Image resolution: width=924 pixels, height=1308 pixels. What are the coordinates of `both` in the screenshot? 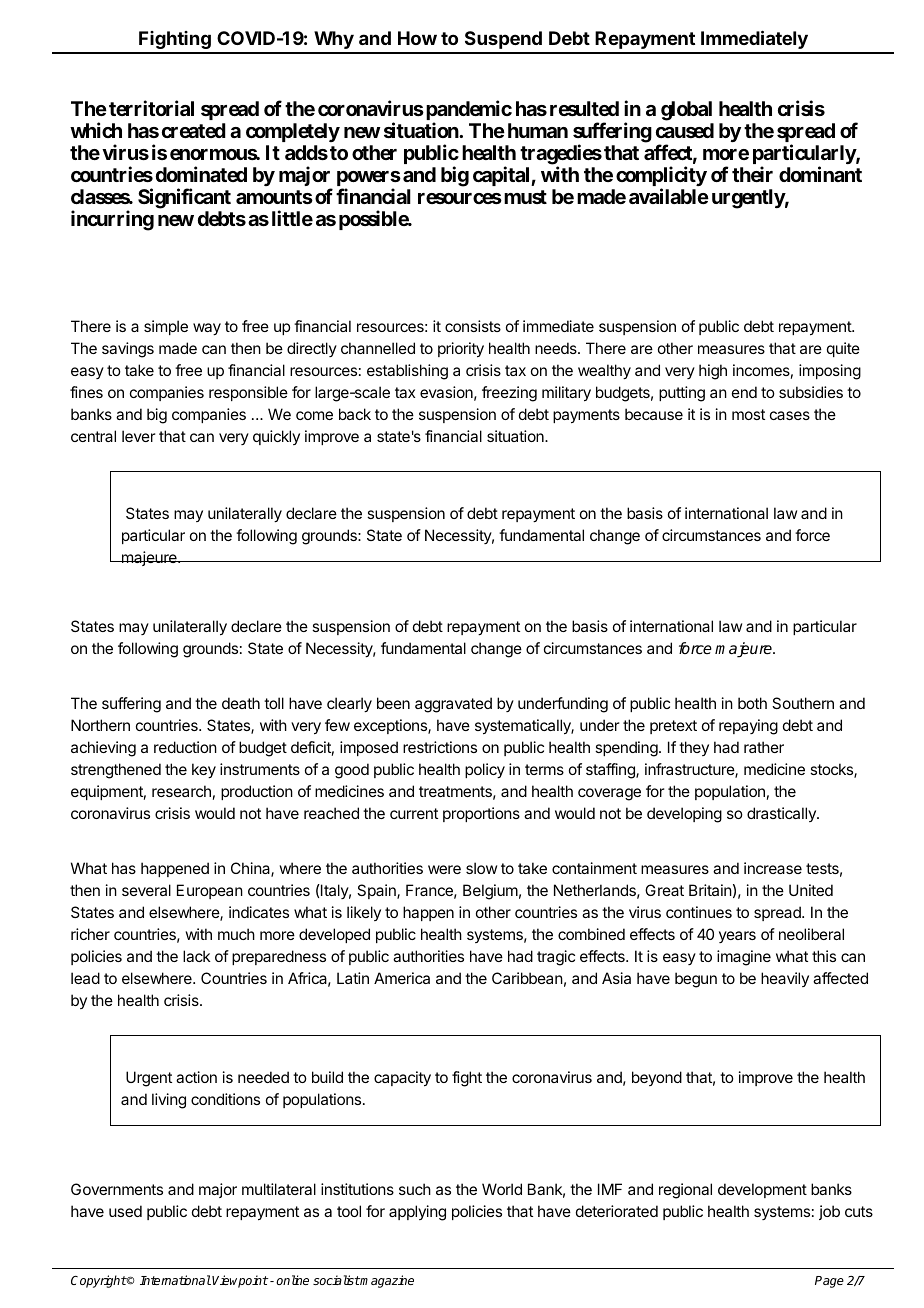 It's located at (752, 703).
